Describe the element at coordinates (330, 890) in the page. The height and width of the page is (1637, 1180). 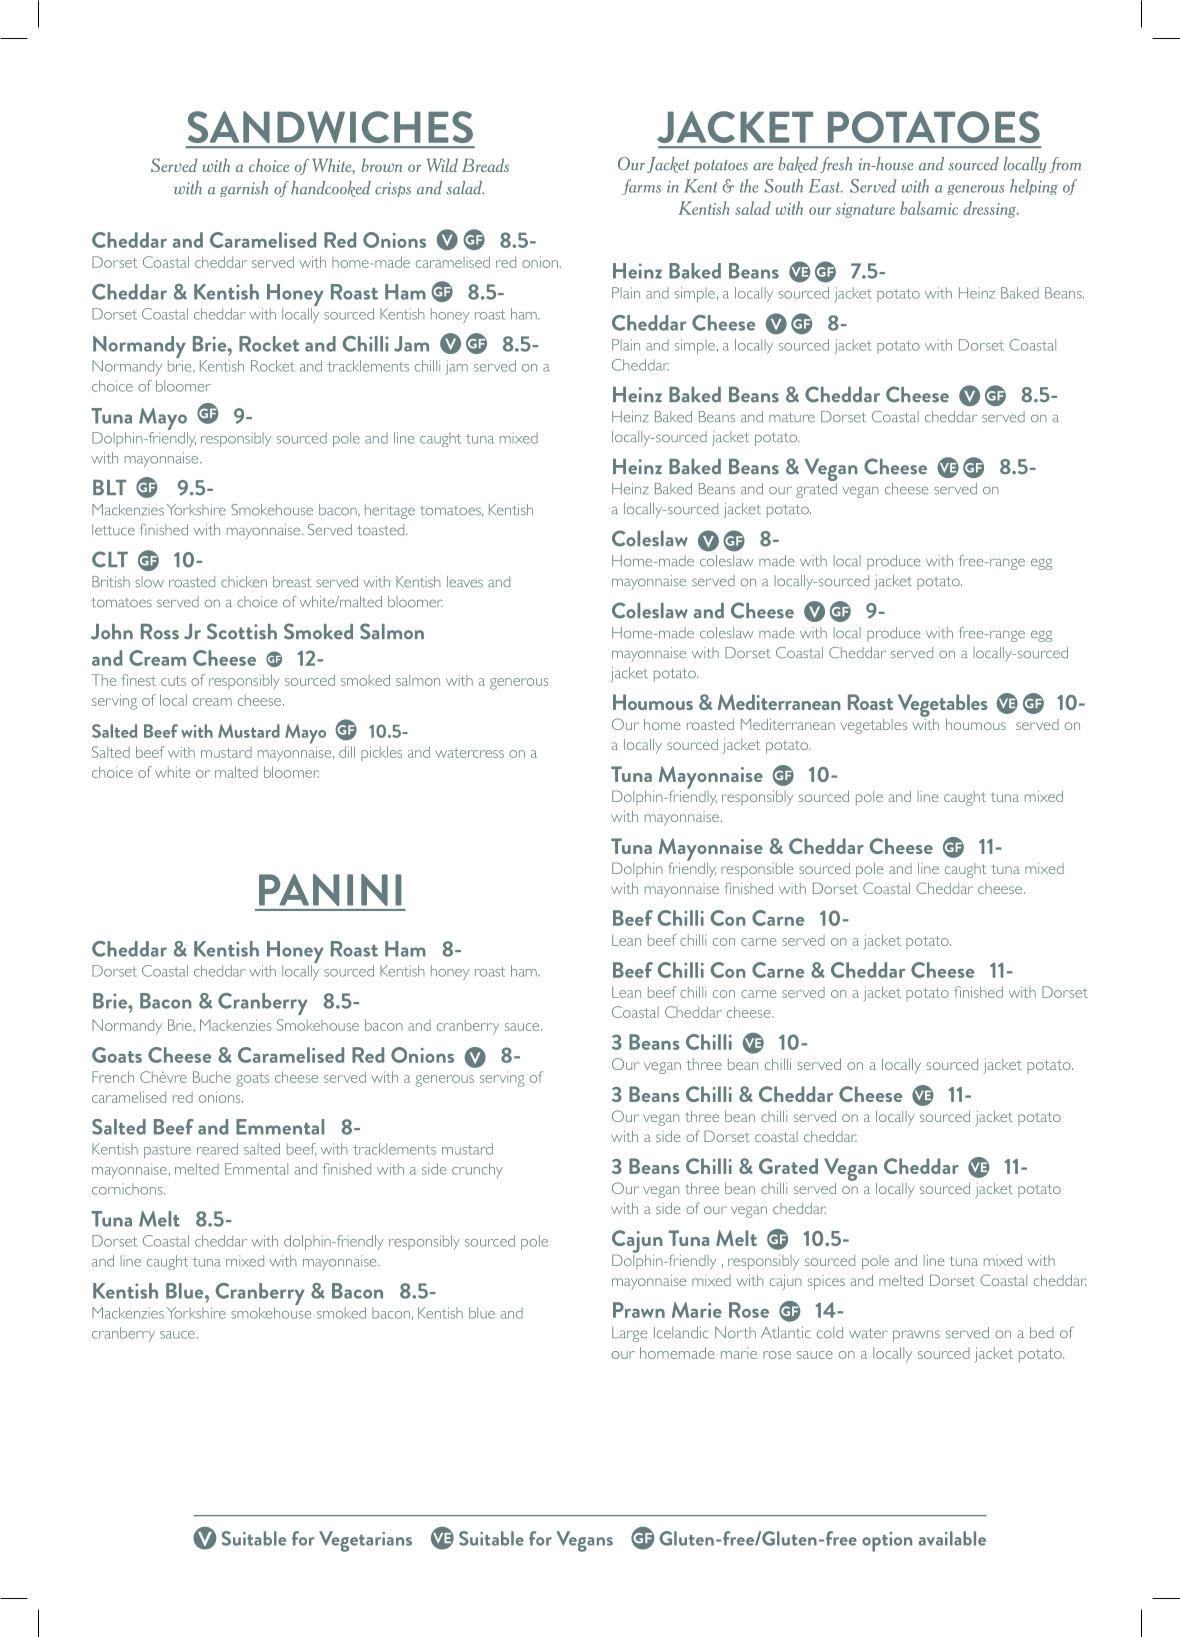
I see `PANINI` at that location.
